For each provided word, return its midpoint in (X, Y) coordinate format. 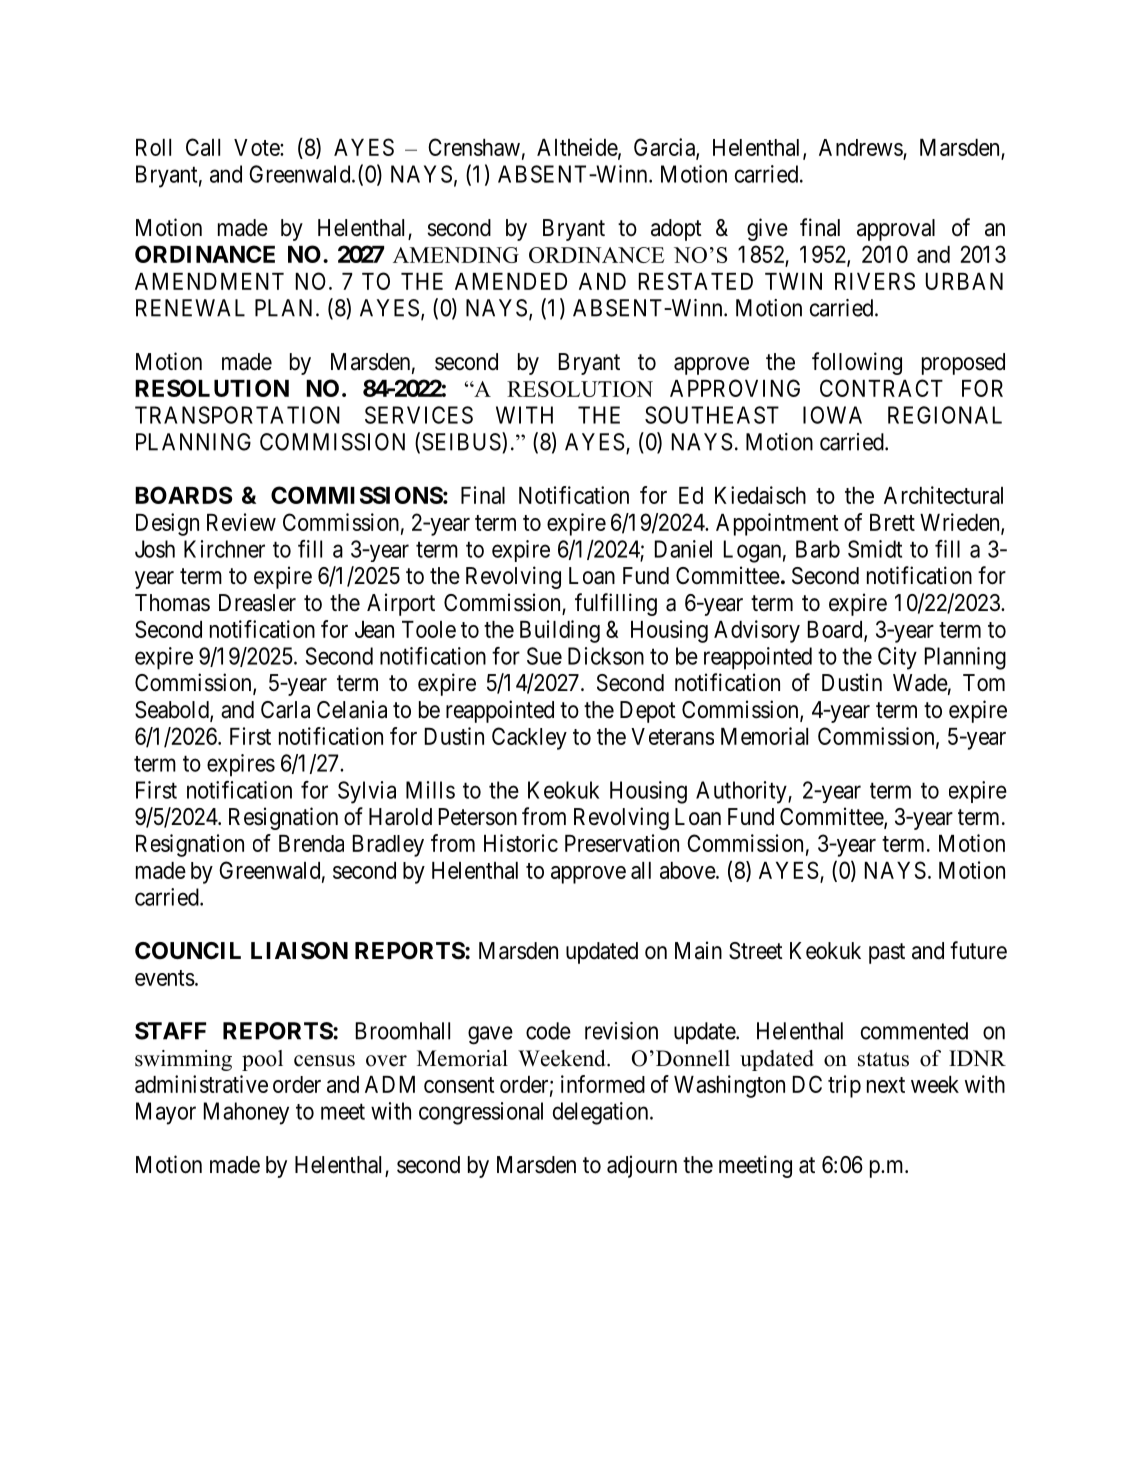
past (887, 953)
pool (262, 1060)
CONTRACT (881, 388)
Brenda (311, 843)
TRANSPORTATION (237, 415)
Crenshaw (474, 147)
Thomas (172, 603)
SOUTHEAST (712, 415)
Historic (521, 843)
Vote (257, 147)
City (897, 658)
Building (560, 631)
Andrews (861, 149)
